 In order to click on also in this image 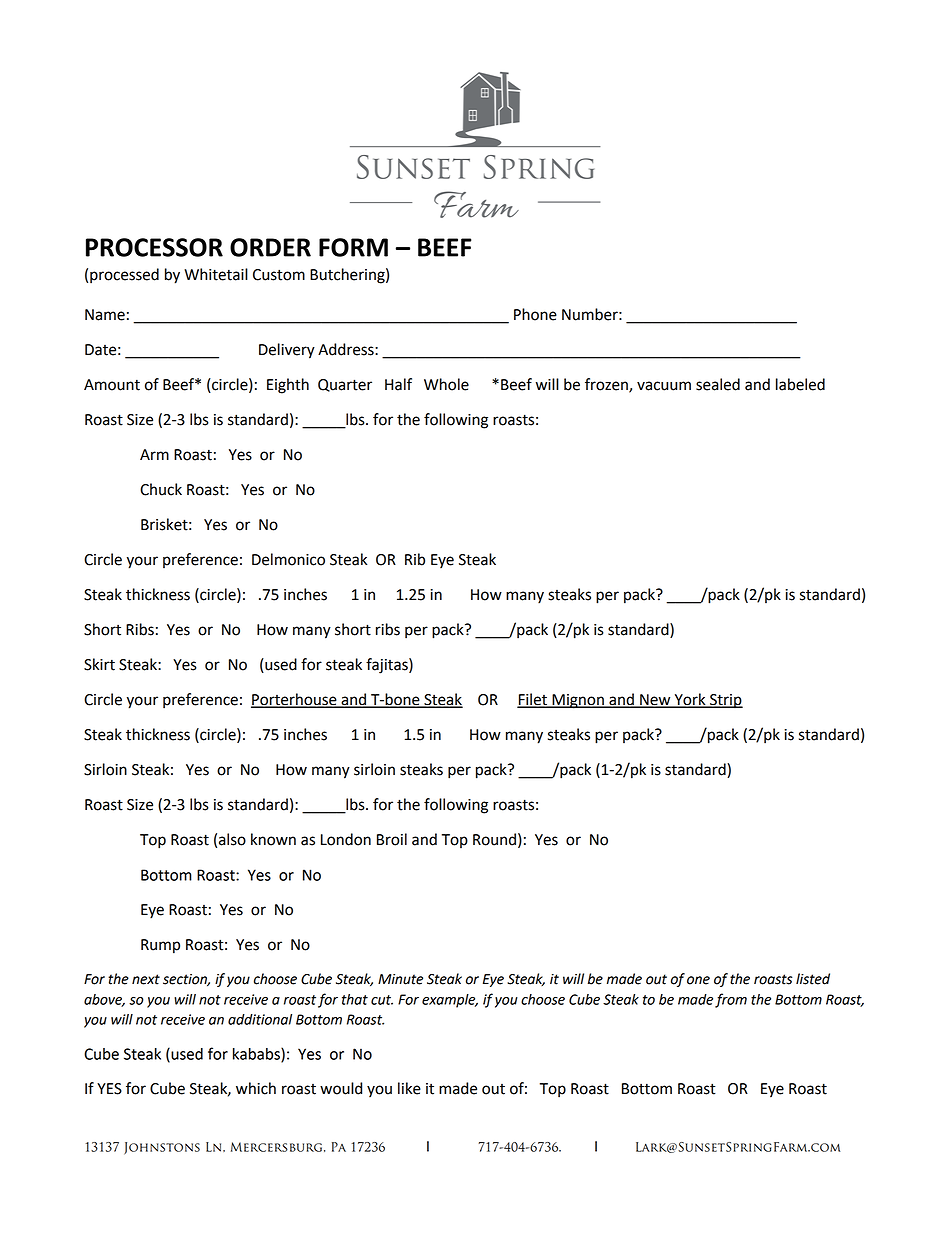, I will do `click(232, 839)`.
